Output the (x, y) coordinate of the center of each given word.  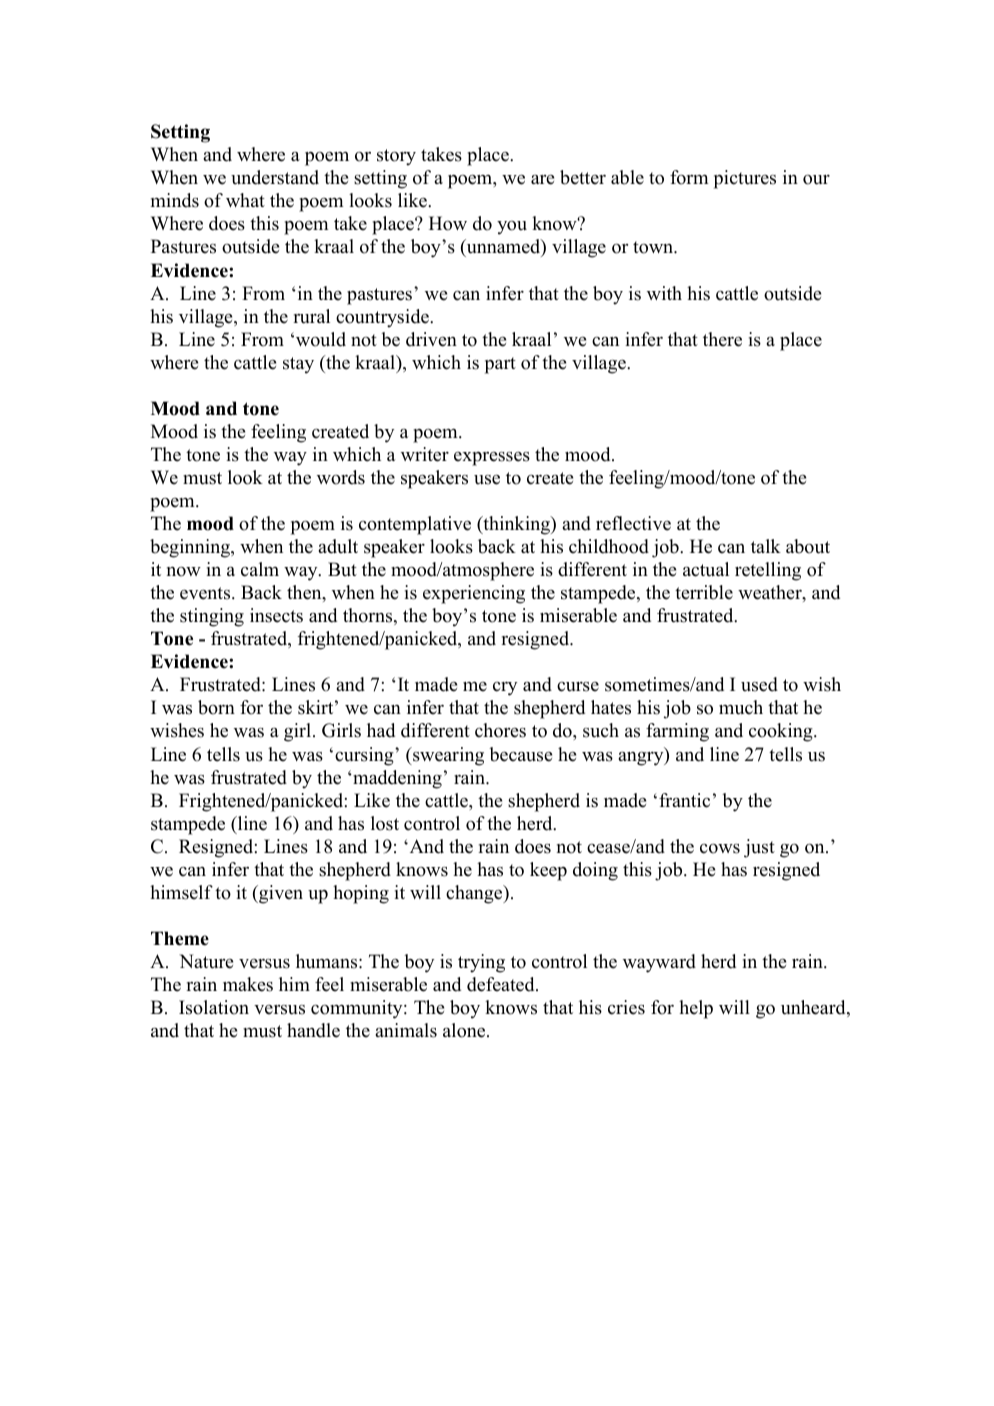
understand (275, 177)
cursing (365, 756)
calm (260, 569)
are (542, 179)
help (696, 1009)
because (520, 754)
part (500, 365)
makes (248, 984)
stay (298, 365)
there (722, 339)
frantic (684, 800)
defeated (502, 984)
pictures (745, 179)
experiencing (474, 594)
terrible (704, 592)
